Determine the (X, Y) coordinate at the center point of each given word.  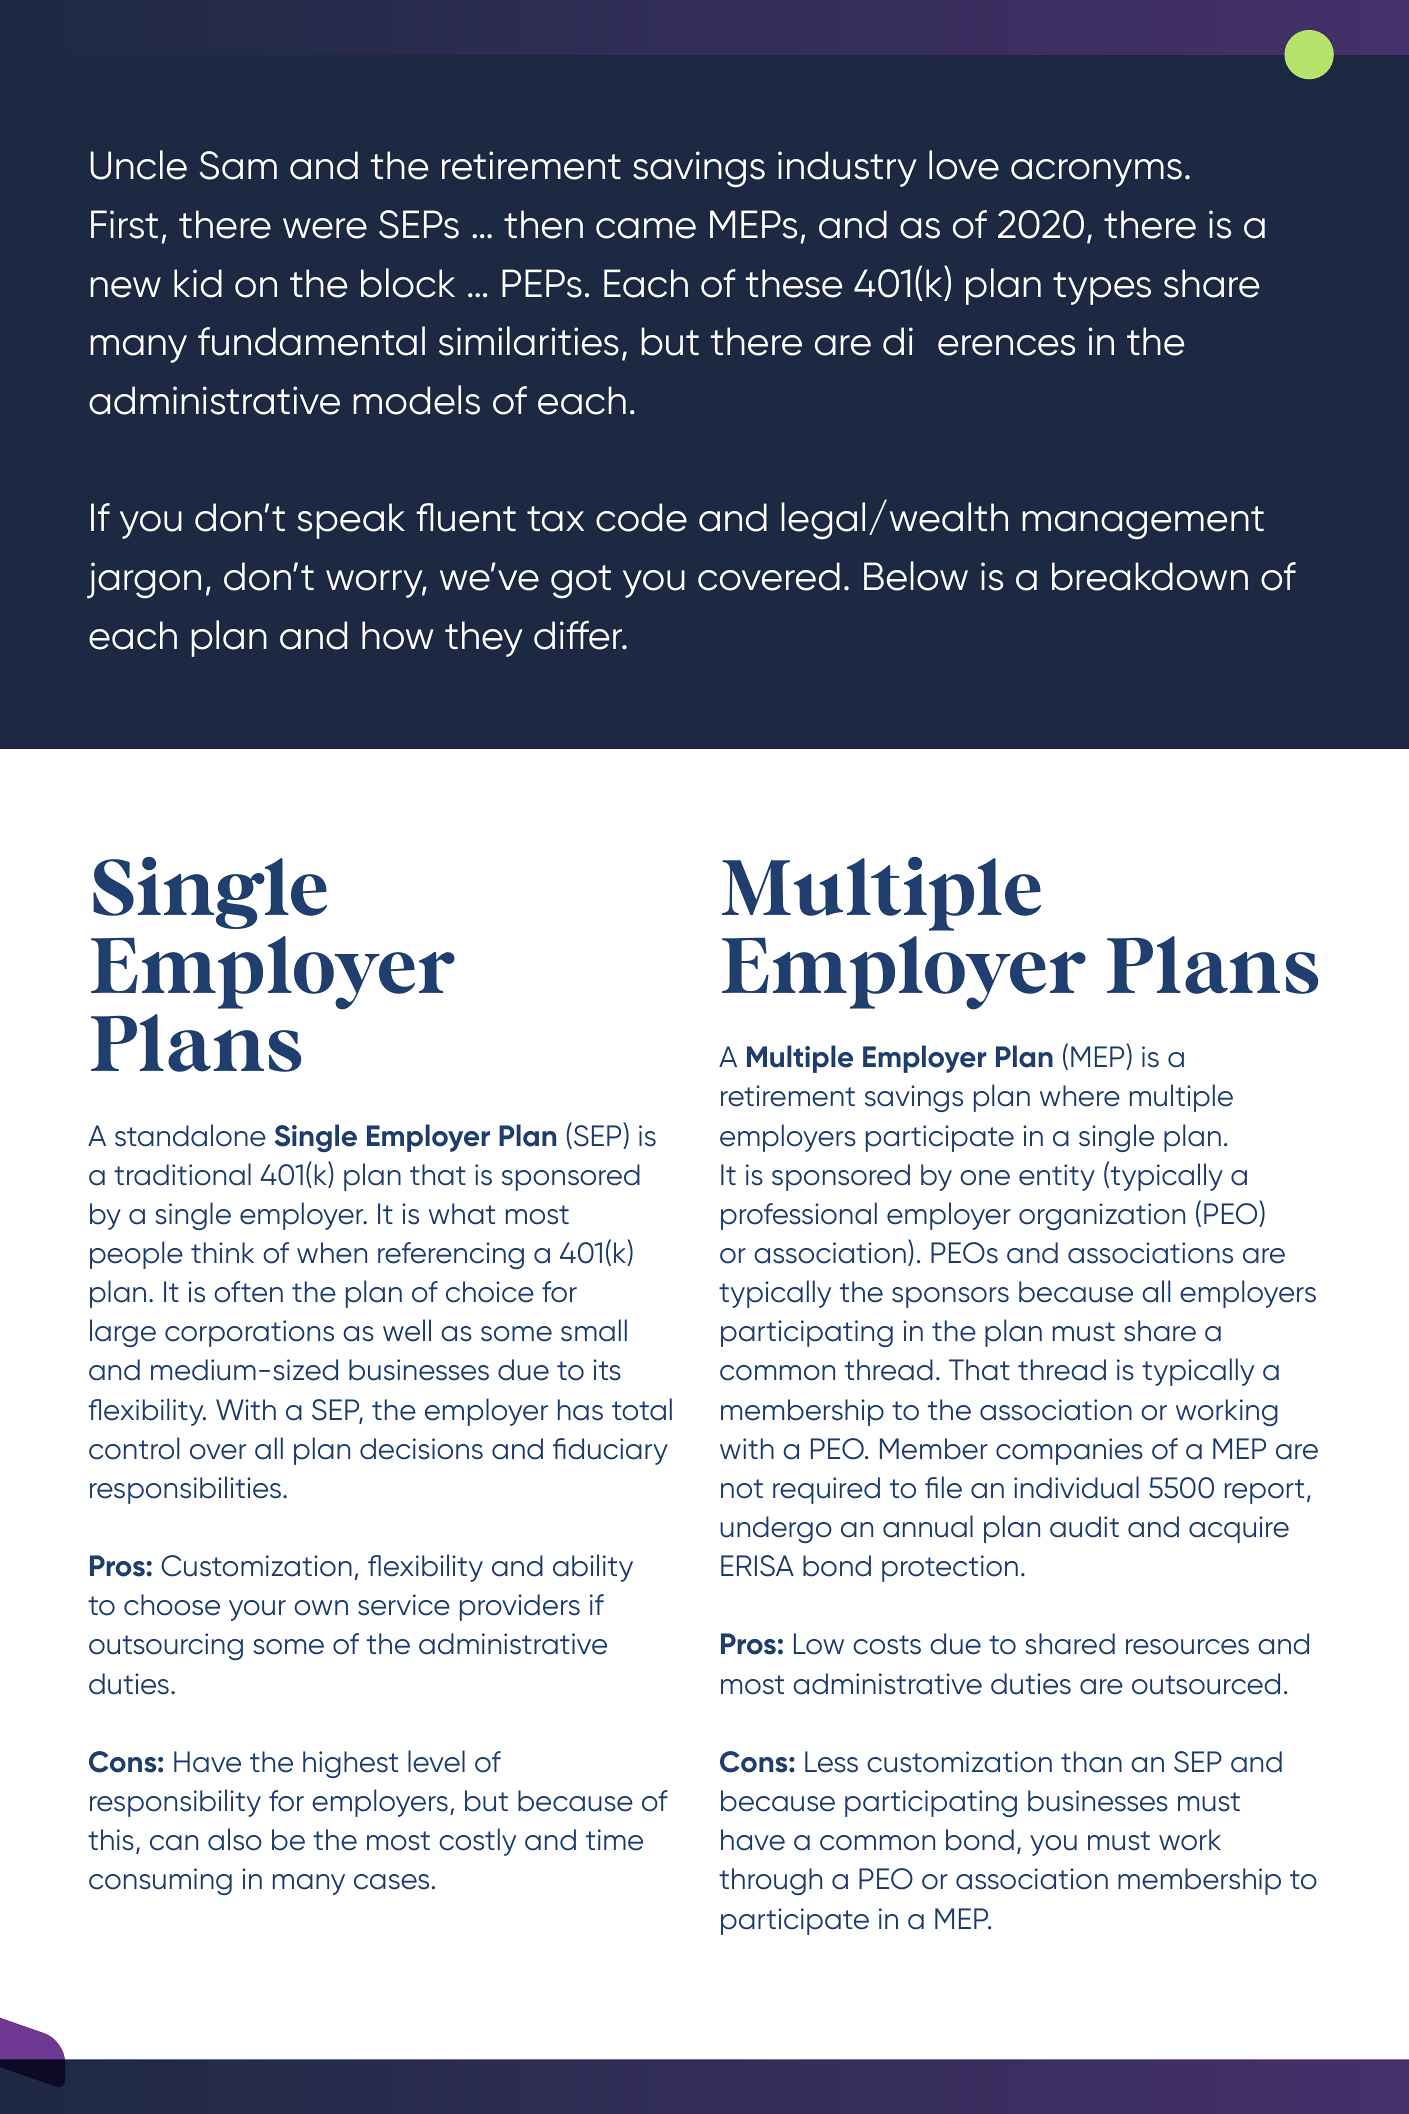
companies (1069, 1451)
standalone (190, 1135)
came (646, 228)
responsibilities (185, 1490)
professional (799, 1216)
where (1080, 1096)
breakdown (1150, 576)
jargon (144, 580)
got (581, 582)
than (1091, 1762)
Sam (238, 165)
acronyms (1096, 173)
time (614, 1840)
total (642, 1409)
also (235, 1839)
